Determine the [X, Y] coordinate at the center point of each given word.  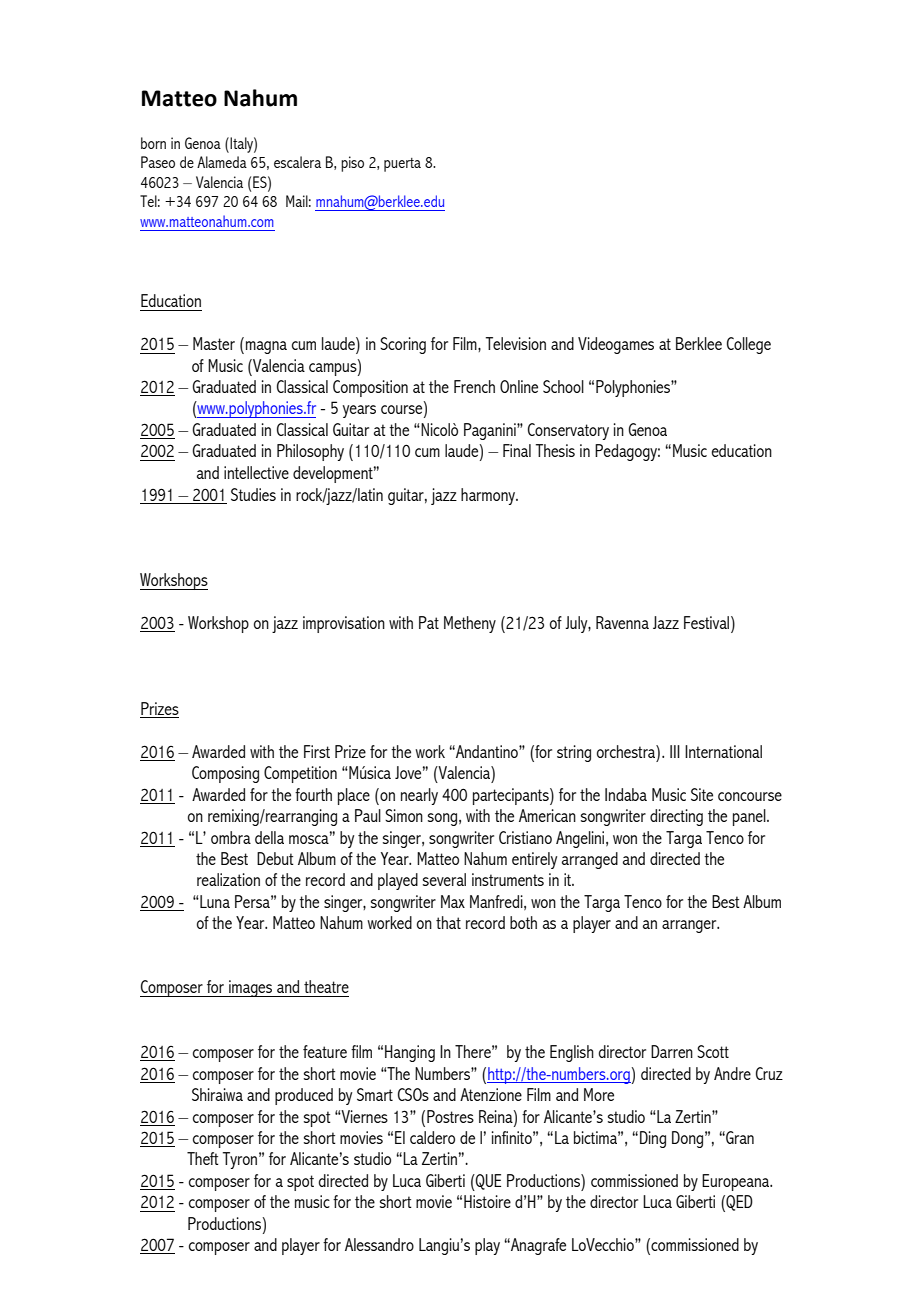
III [675, 751]
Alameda [222, 162]
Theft [203, 1158]
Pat [429, 622]
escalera [297, 162]
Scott [713, 1051]
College [749, 345]
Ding [653, 1139]
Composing [225, 774]
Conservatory [568, 431]
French [474, 386]
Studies [253, 494]
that [448, 922]
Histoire [487, 1201]
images [251, 988]
